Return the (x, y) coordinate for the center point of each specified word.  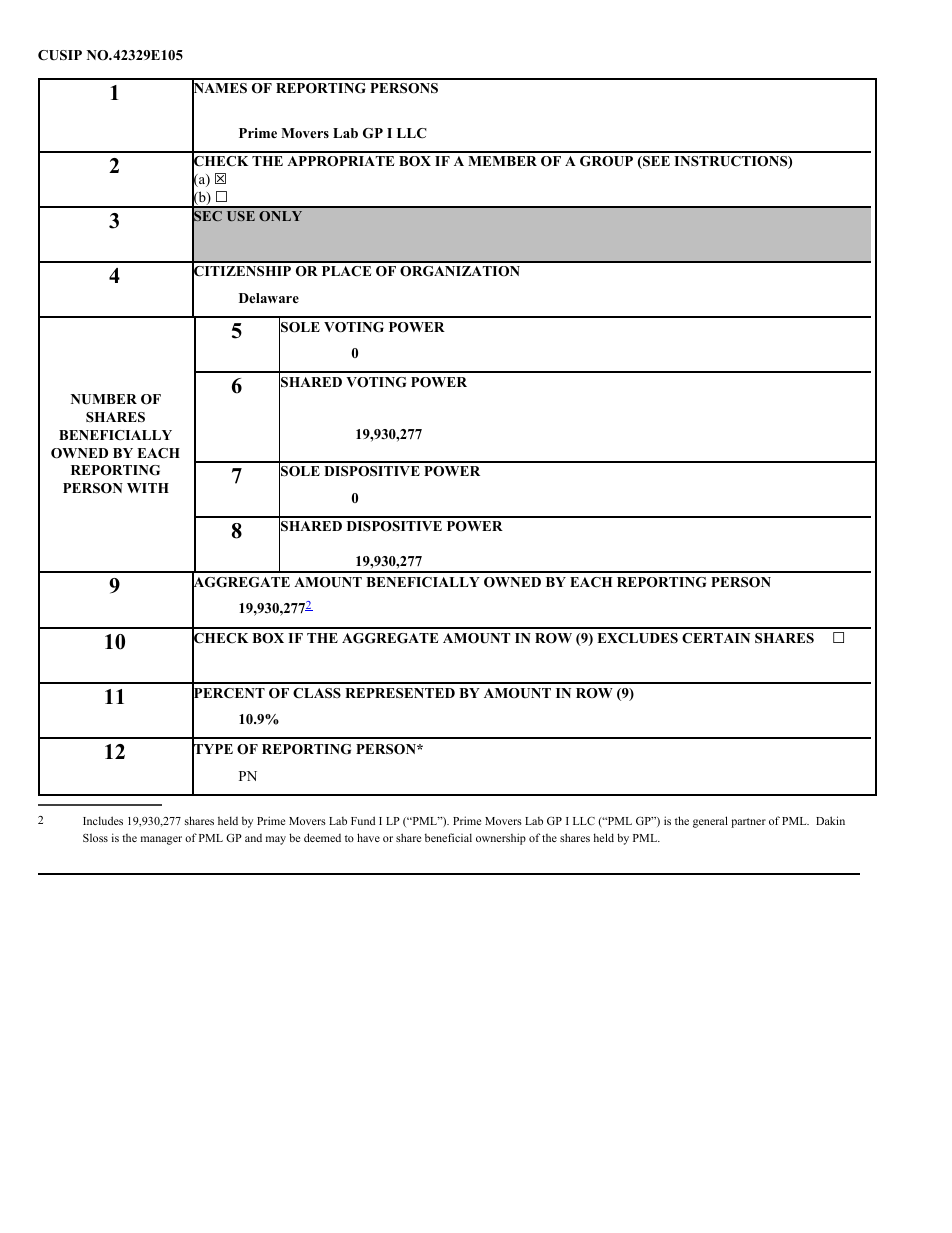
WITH (148, 488)
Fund (363, 820)
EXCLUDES (637, 638)
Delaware (269, 298)
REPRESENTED (400, 693)
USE (241, 216)
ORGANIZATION (460, 271)
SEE (655, 162)
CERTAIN (716, 638)
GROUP (606, 161)
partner (748, 823)
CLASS (317, 693)
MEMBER (502, 161)
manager (161, 840)
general (710, 822)
